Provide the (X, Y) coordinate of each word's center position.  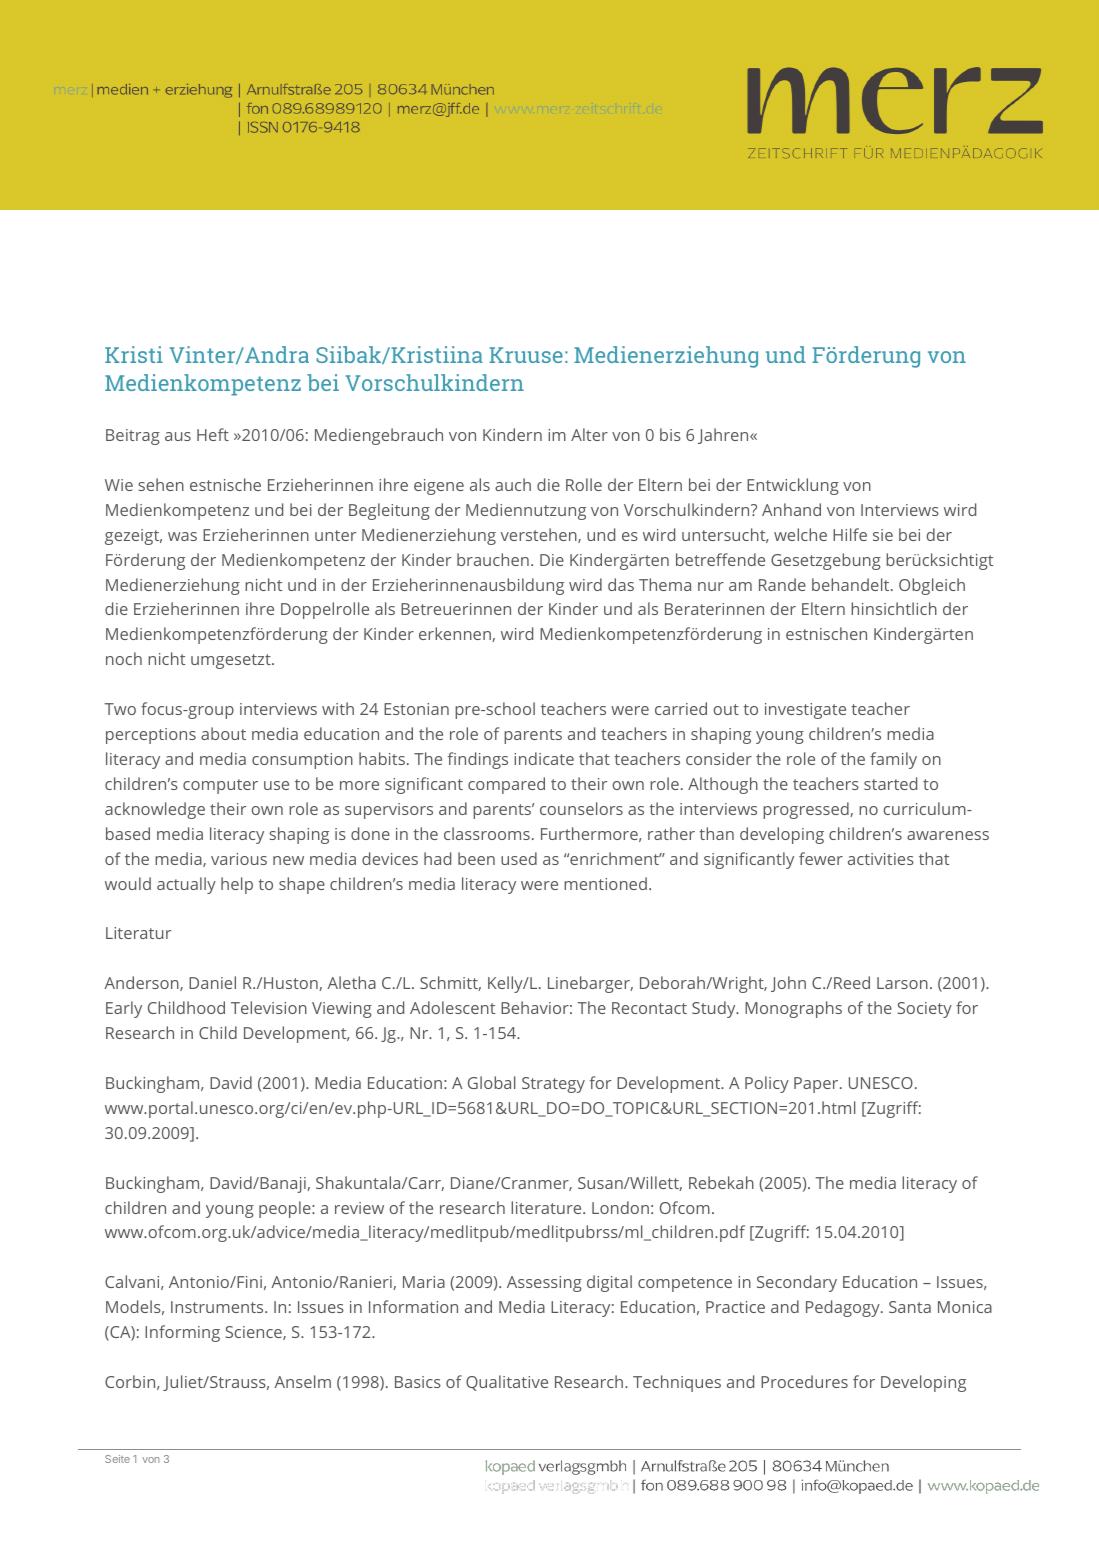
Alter (589, 434)
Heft (213, 434)
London (620, 1207)
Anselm (302, 1381)
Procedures (804, 1381)
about (223, 733)
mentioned (605, 883)
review (359, 1208)
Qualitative (507, 1383)
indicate (544, 758)
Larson (902, 983)
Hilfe (850, 534)
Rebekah (721, 1182)
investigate (805, 711)
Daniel (212, 982)
